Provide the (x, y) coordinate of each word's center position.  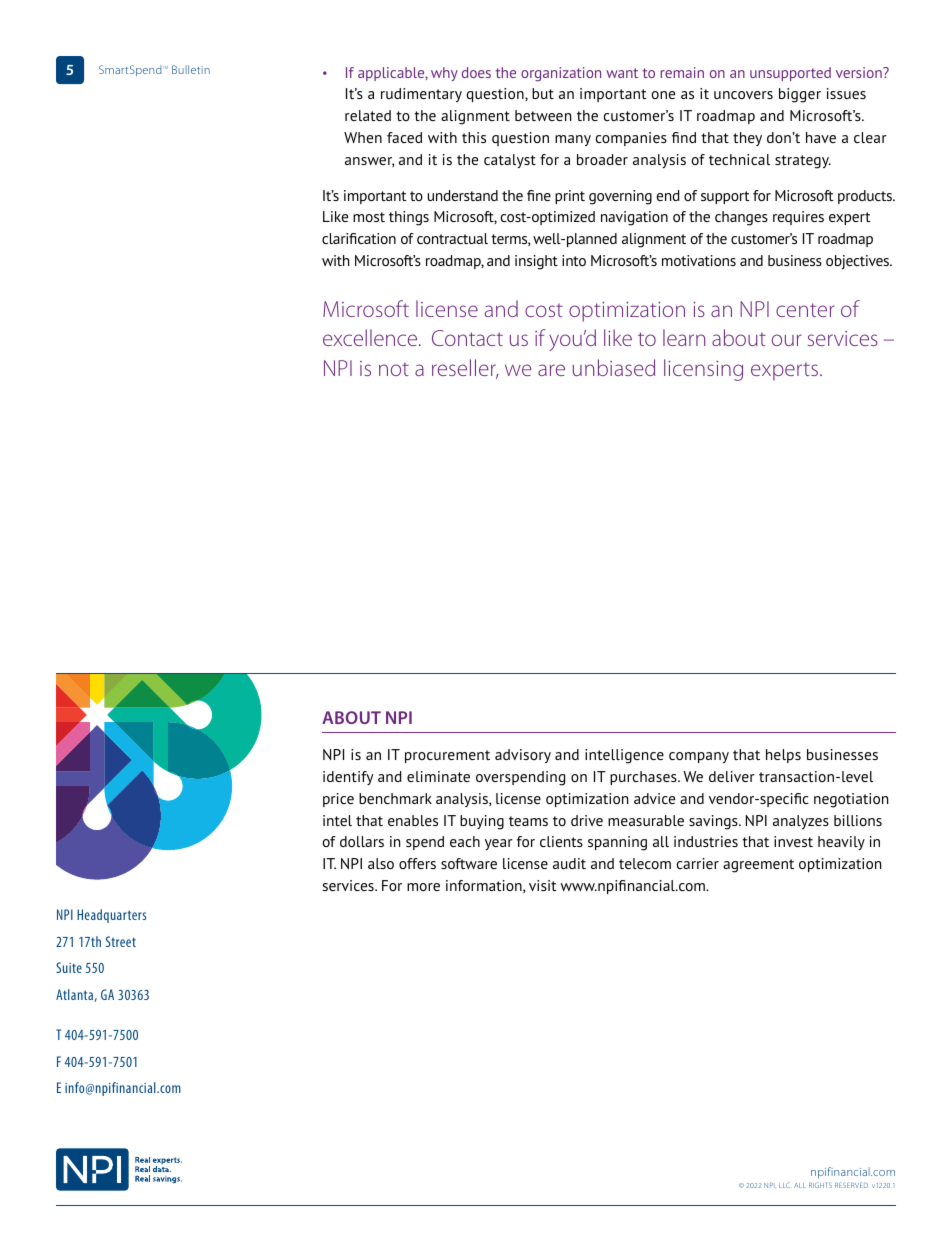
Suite (69, 967)
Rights (820, 1185)
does (476, 72)
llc (784, 1185)
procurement (447, 756)
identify (348, 778)
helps (783, 756)
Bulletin (191, 69)
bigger (800, 95)
